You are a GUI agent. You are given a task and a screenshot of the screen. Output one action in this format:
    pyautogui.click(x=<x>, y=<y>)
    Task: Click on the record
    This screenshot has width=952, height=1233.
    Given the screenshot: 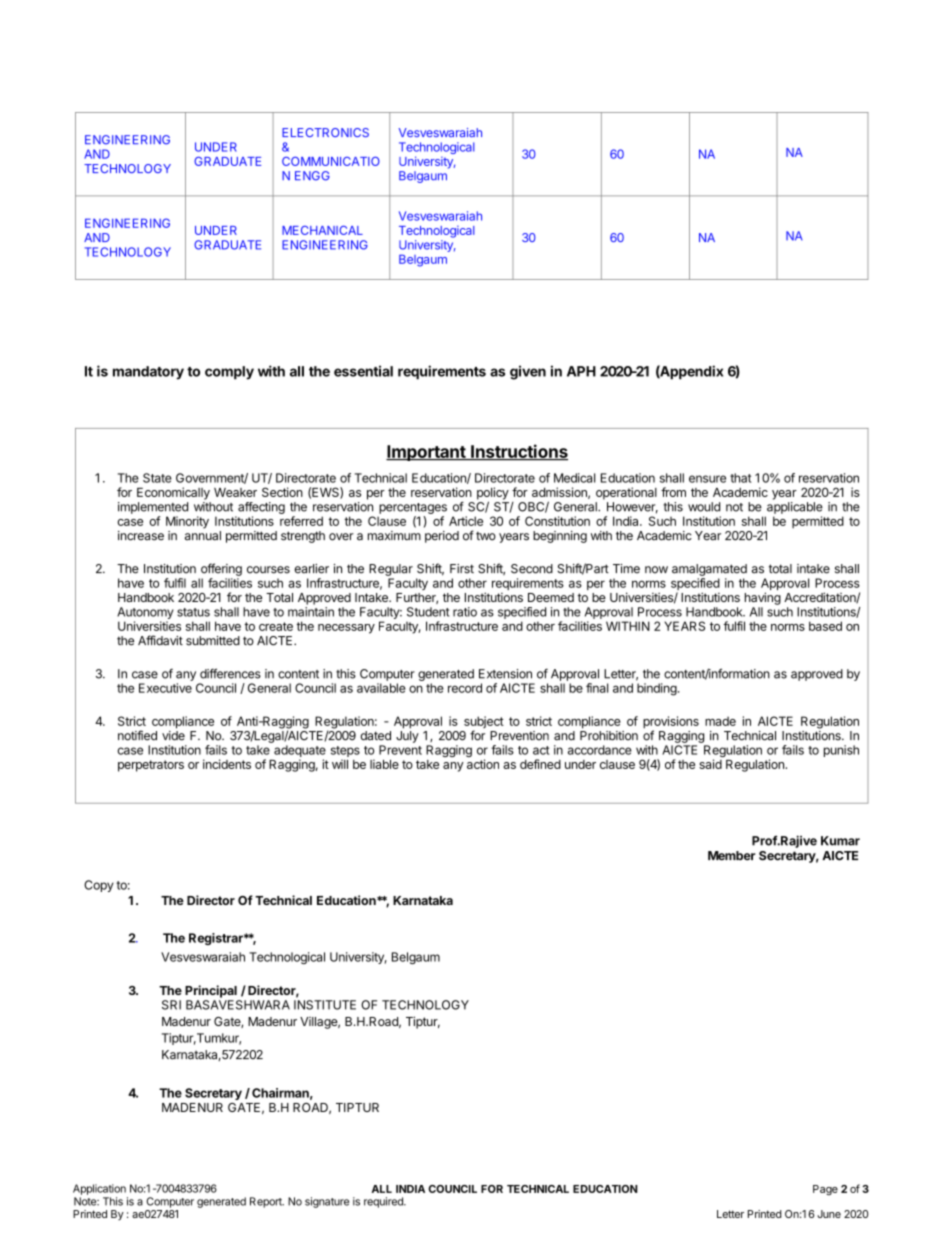 What is the action you would take?
    pyautogui.click(x=465, y=688)
